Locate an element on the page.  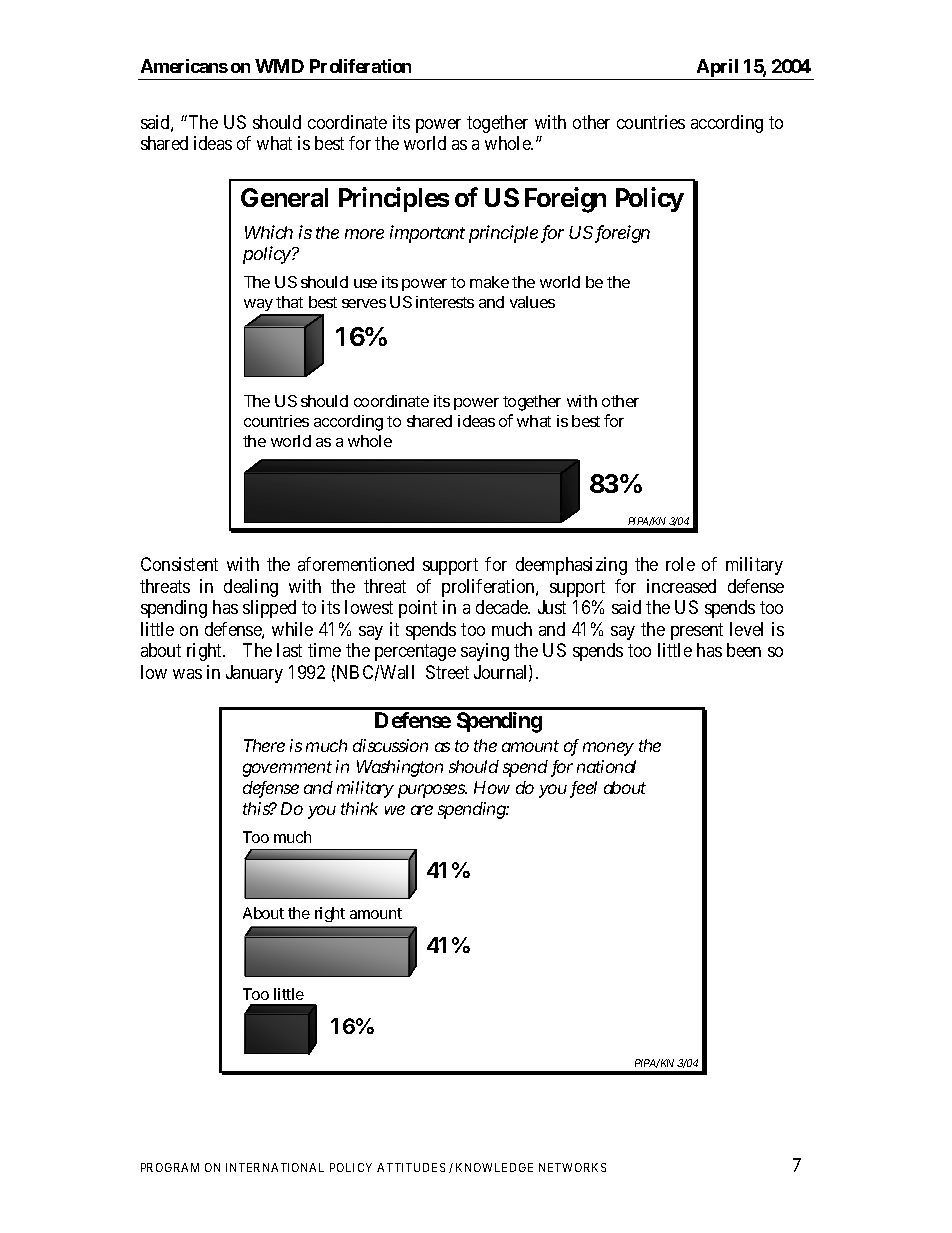
PROGRAM is located at coordinates (170, 1167).
